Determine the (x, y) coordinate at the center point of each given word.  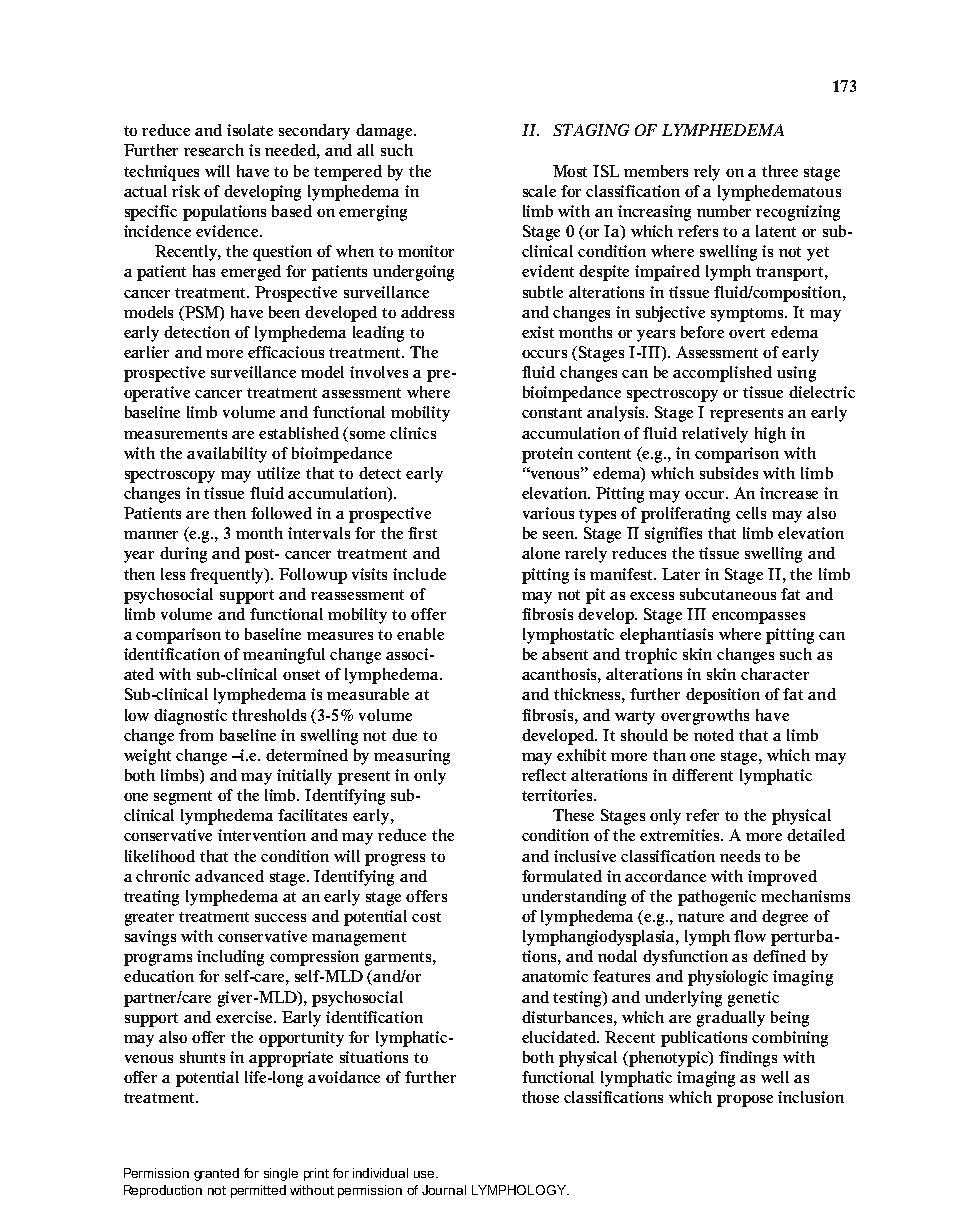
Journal (444, 1190)
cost (426, 917)
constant (552, 413)
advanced (229, 876)
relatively (715, 435)
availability (227, 455)
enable (420, 634)
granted (216, 1174)
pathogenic (717, 898)
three (780, 171)
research (214, 150)
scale (539, 191)
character (775, 674)
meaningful (284, 656)
